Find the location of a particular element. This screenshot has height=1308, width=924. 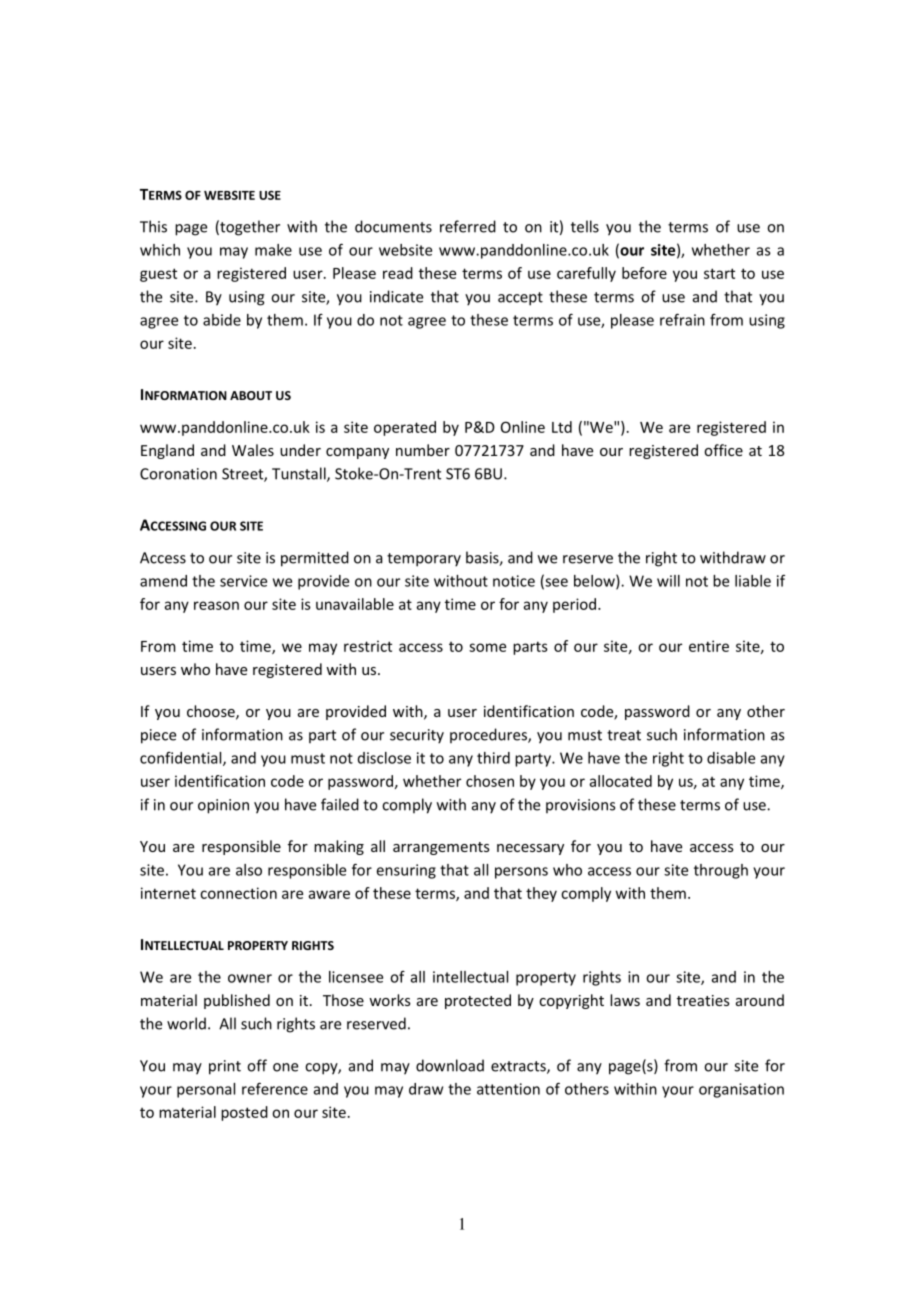

some is located at coordinates (487, 647).
